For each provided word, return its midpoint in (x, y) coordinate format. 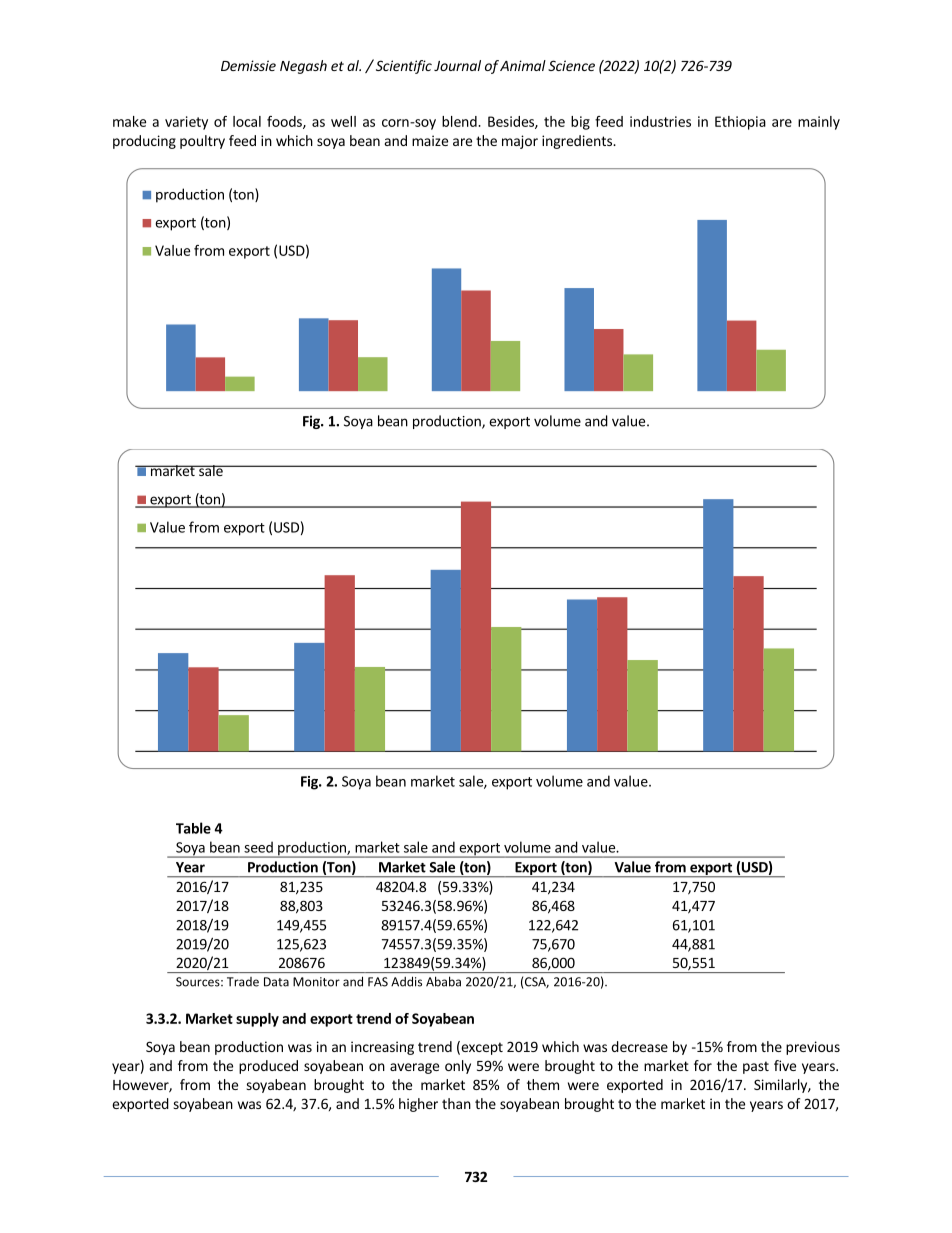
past (756, 1067)
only (458, 1067)
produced (268, 1067)
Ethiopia (740, 123)
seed (258, 847)
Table (193, 828)
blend (460, 121)
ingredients (578, 142)
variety (186, 123)
